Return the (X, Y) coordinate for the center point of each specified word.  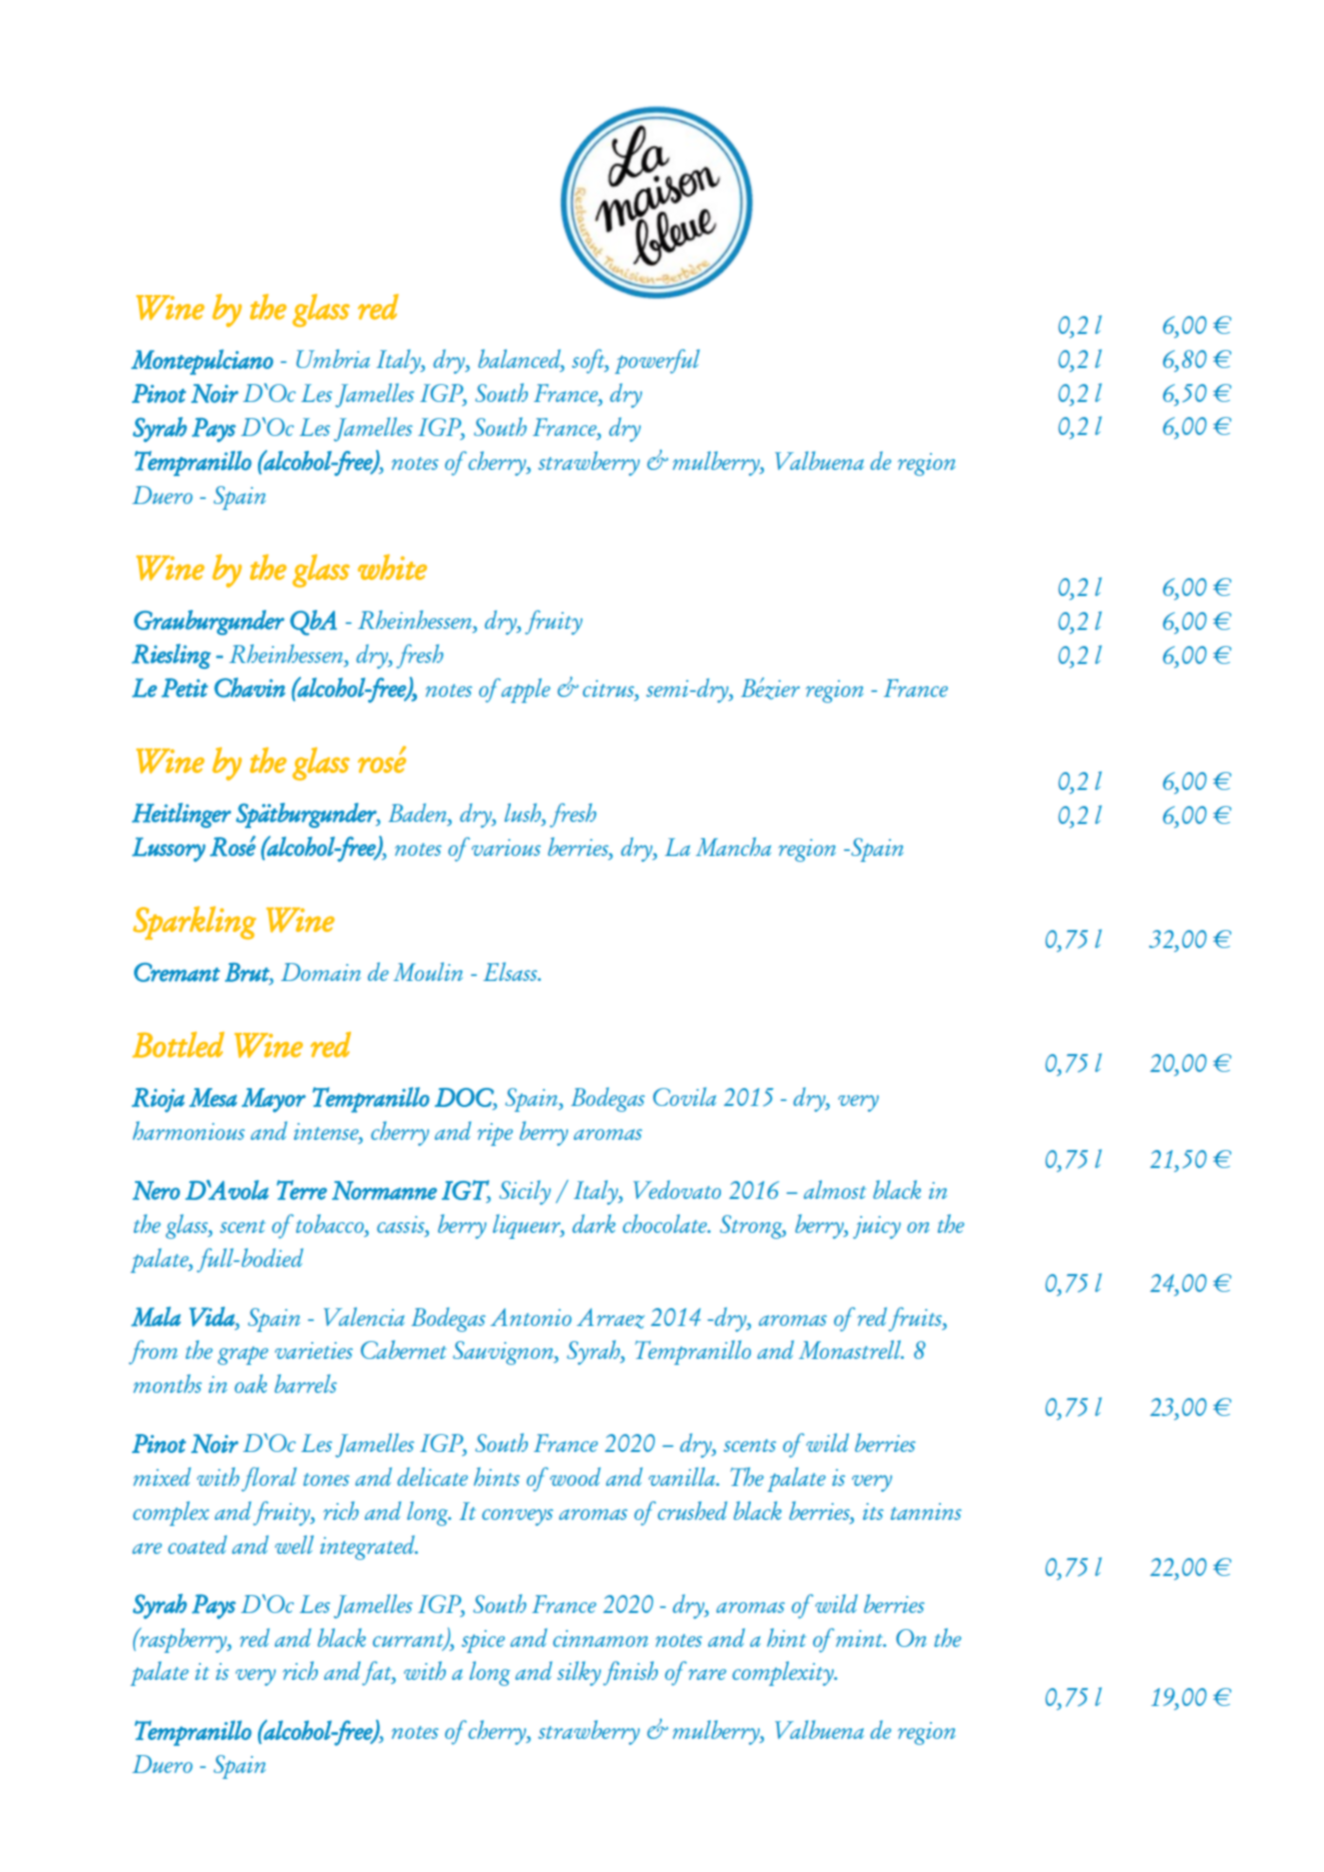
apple (525, 690)
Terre (302, 1190)
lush (523, 812)
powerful (657, 361)
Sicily (525, 1192)
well (294, 1544)
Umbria (333, 358)
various (506, 847)
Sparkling (194, 923)
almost (835, 1189)
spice (483, 1641)
